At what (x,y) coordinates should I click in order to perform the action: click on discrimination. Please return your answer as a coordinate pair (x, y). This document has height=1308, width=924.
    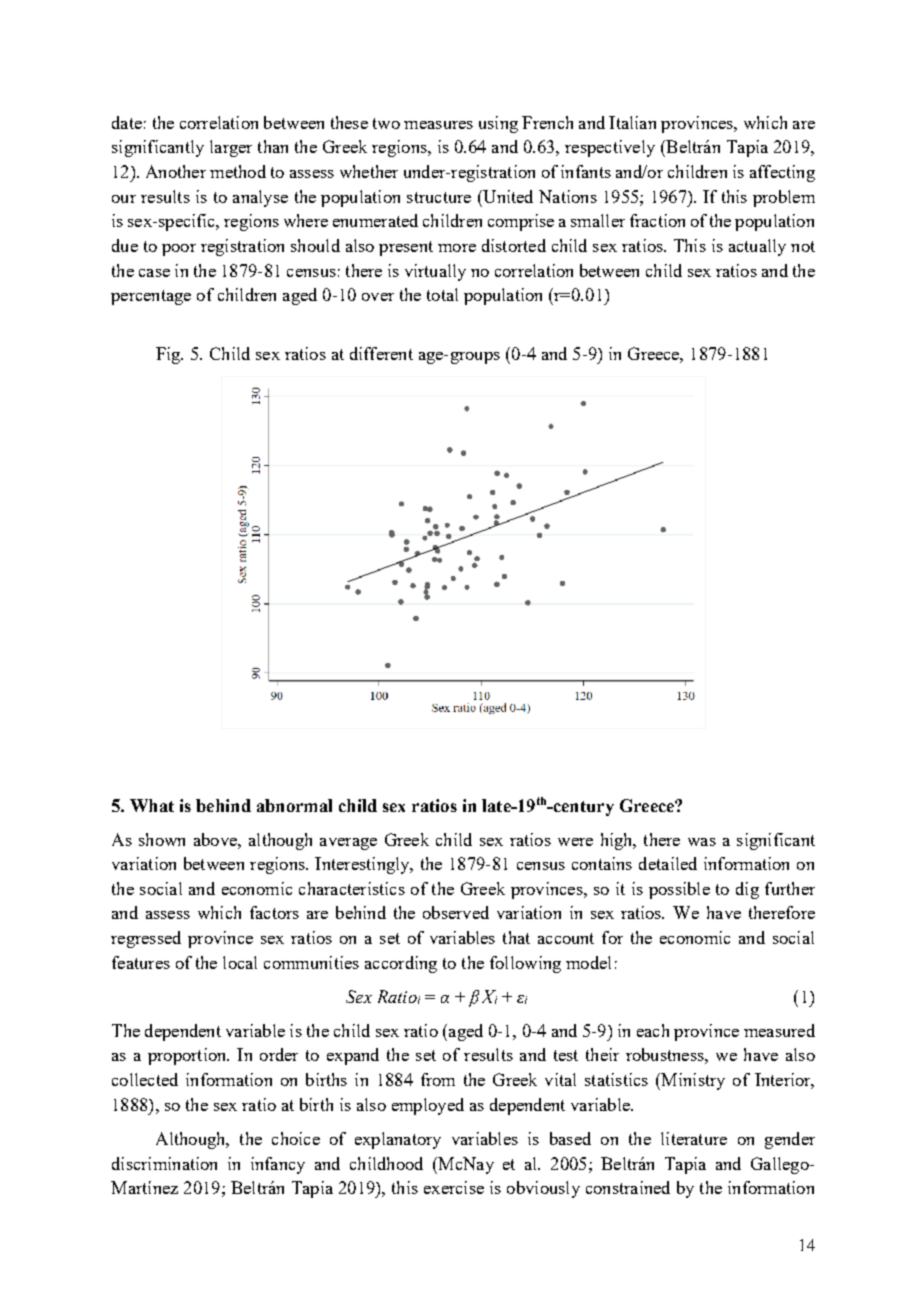
    Looking at the image, I should click on (164, 1163).
